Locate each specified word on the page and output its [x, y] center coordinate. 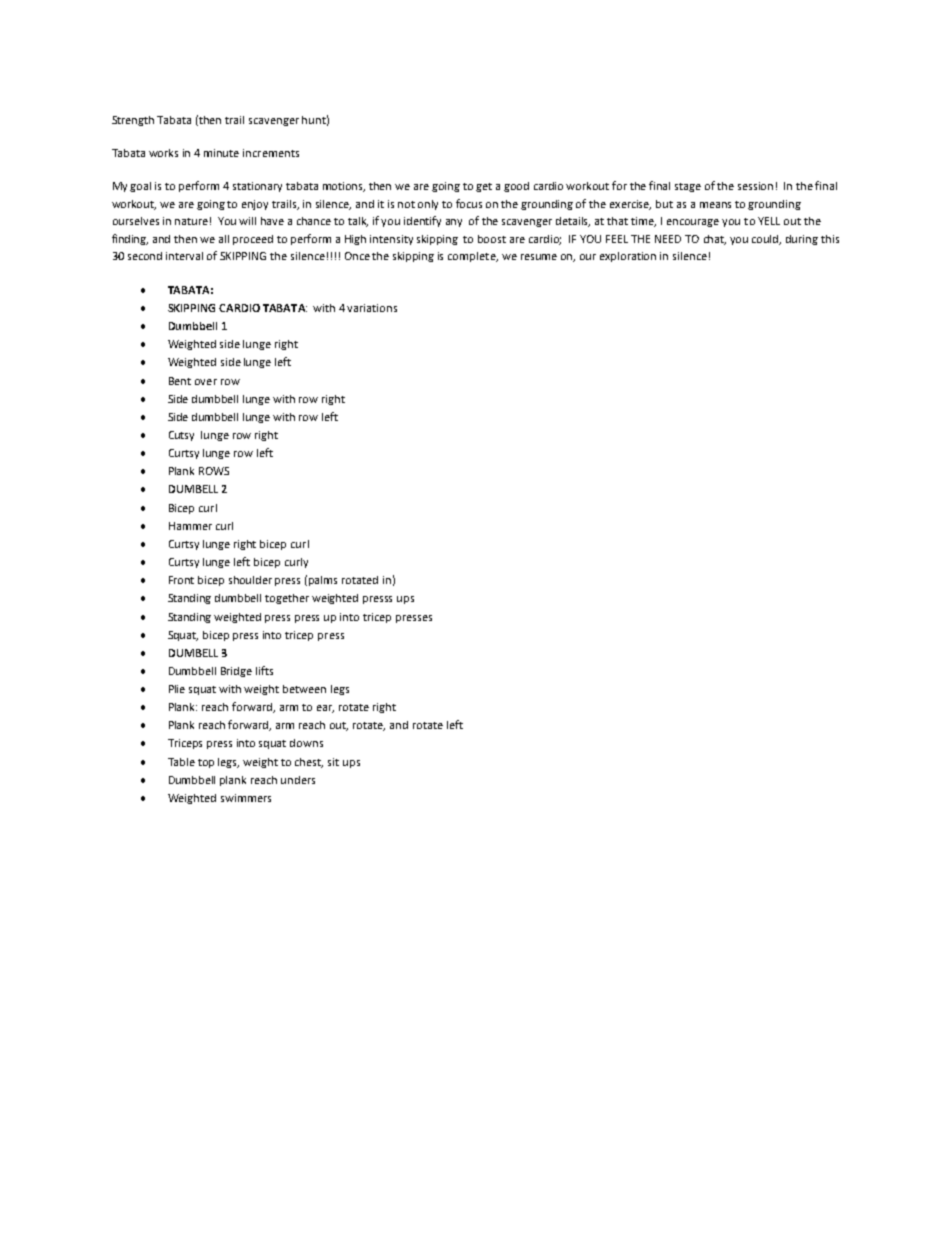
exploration [628, 257]
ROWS [214, 471]
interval [184, 256]
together [287, 599]
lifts [264, 670]
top [206, 763]
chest [309, 763]
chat [715, 240]
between [304, 689]
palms [323, 581]
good [516, 187]
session [755, 186]
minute [221, 153]
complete [473, 257]
